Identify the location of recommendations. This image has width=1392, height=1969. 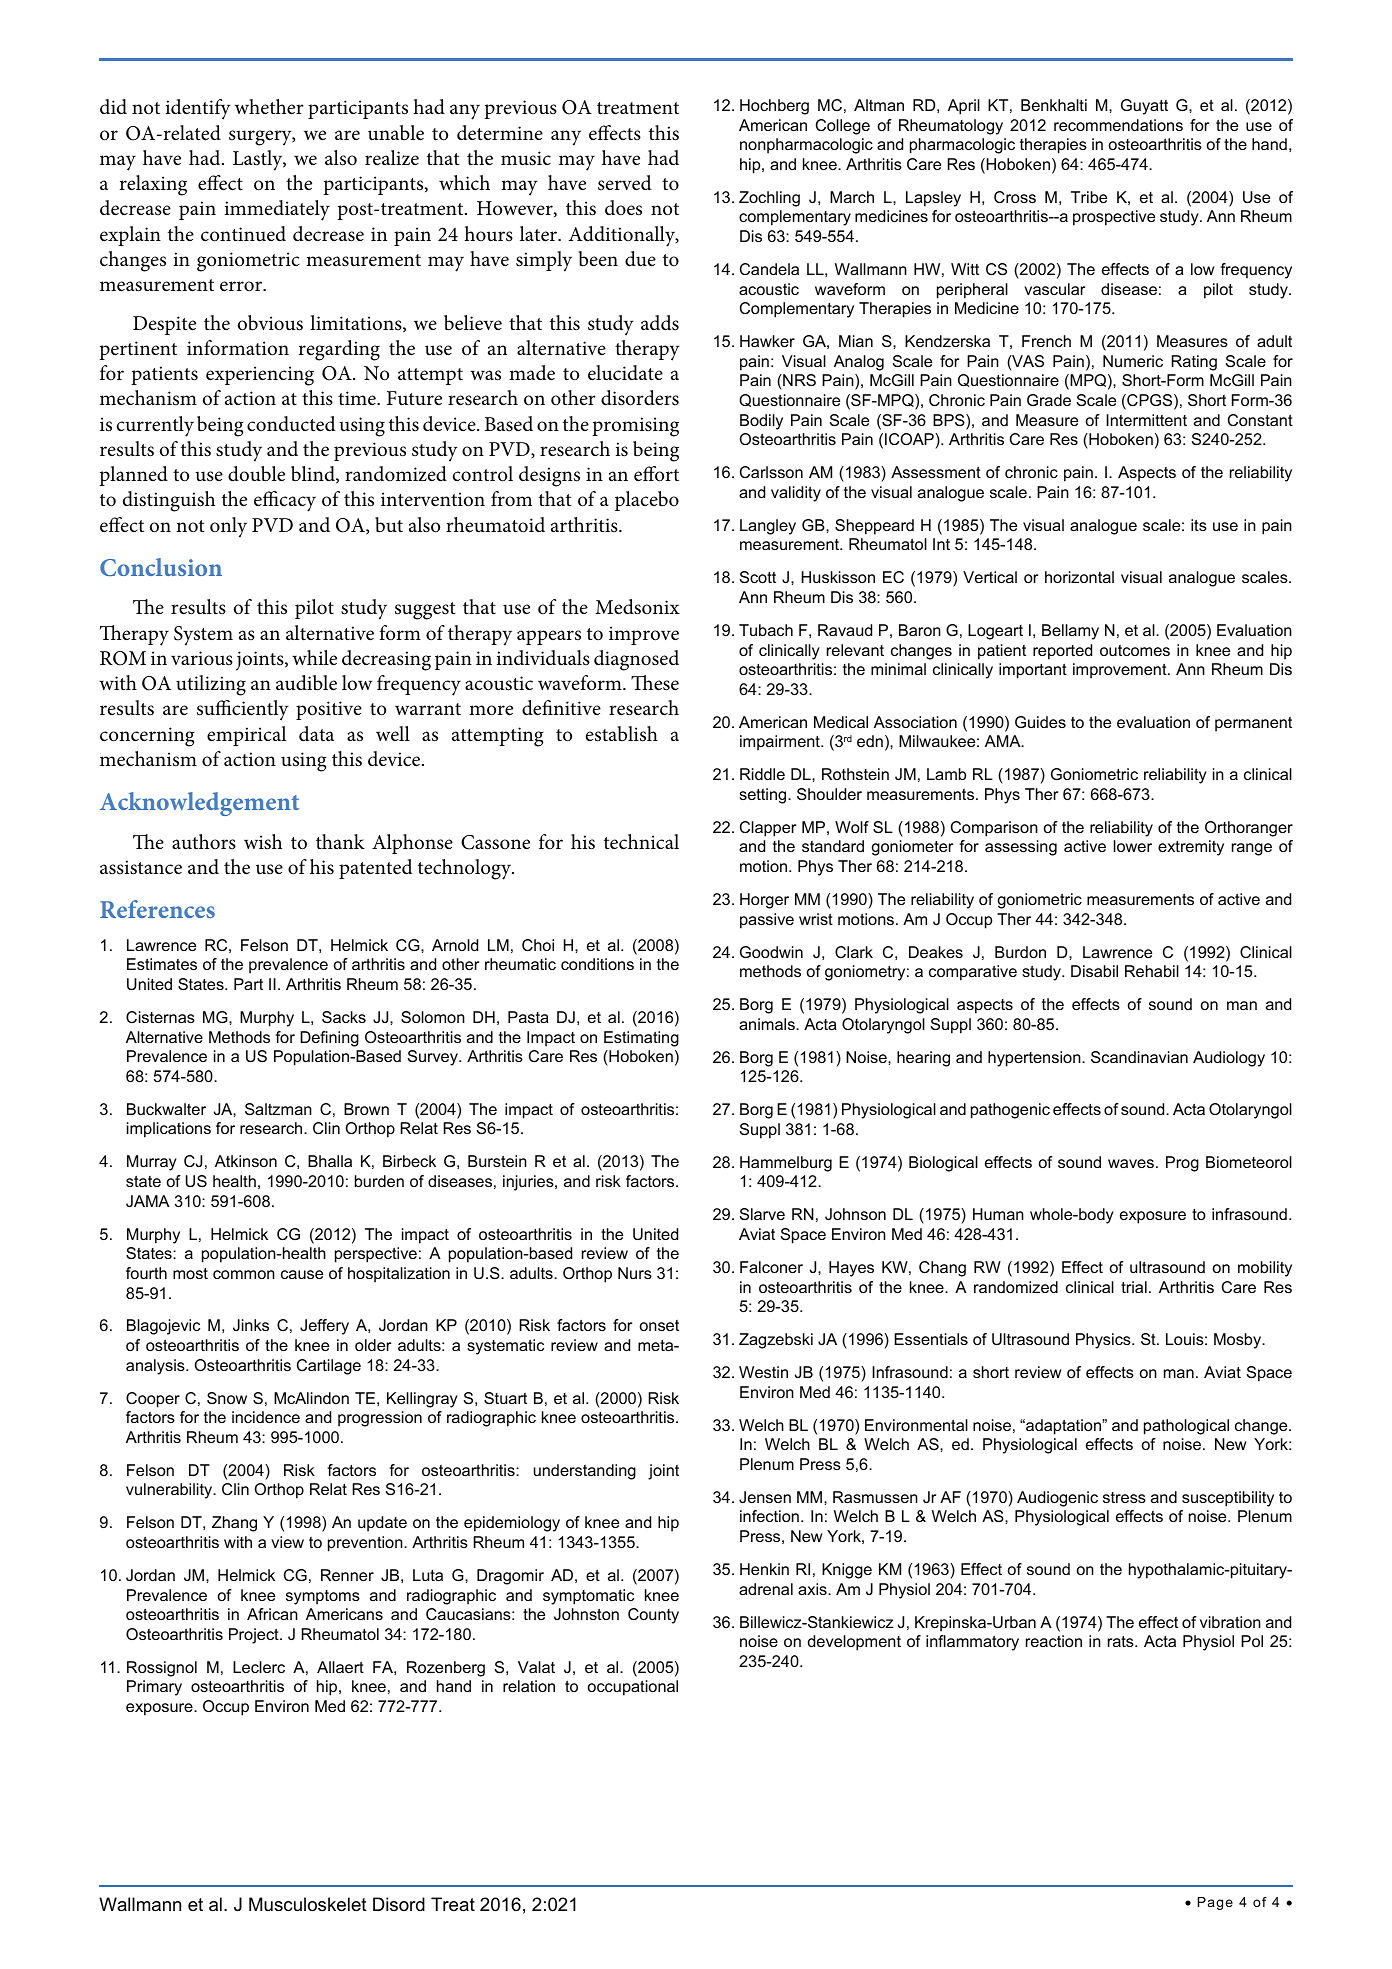
(1118, 125).
